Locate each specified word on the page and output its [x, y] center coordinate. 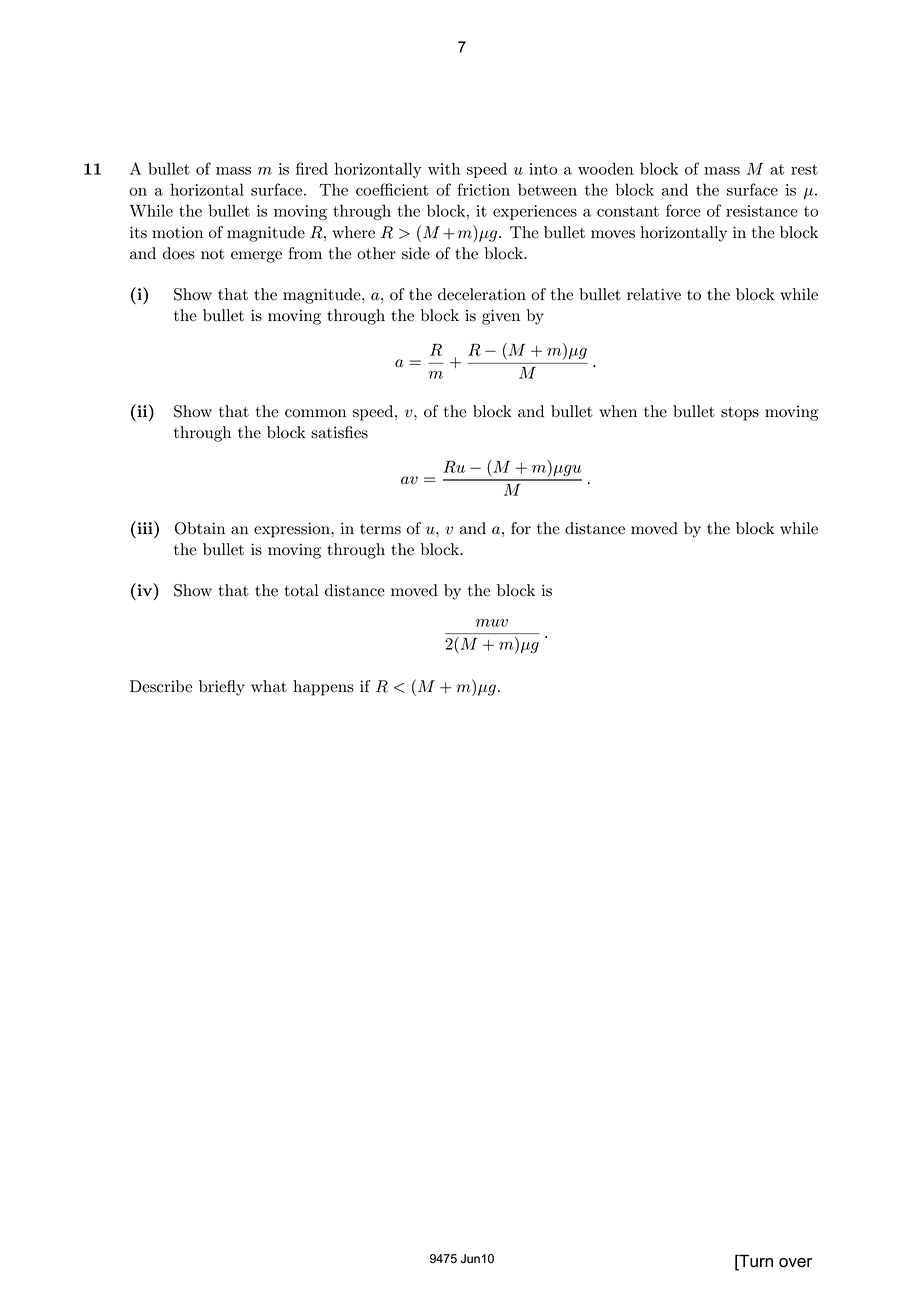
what [269, 686]
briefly [222, 688]
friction [483, 189]
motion [177, 232]
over [795, 1263]
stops [740, 414]
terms [380, 529]
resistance [762, 211]
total [302, 590]
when [618, 411]
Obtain [200, 528]
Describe [161, 686]
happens [323, 688]
